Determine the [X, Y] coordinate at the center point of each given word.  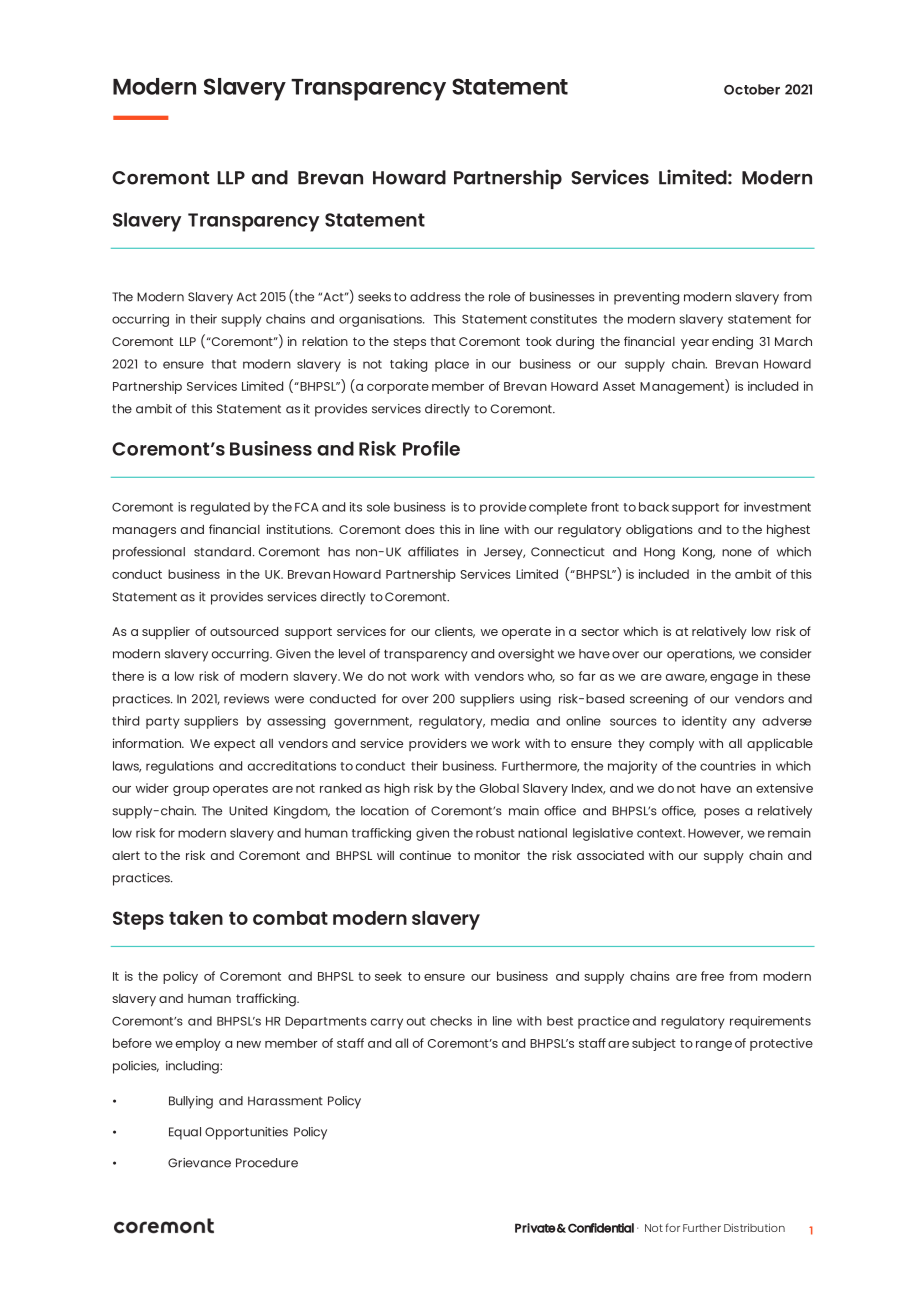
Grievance [199, 1163]
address [435, 297]
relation [325, 341]
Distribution [754, 1227]
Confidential [601, 1228]
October [752, 89]
